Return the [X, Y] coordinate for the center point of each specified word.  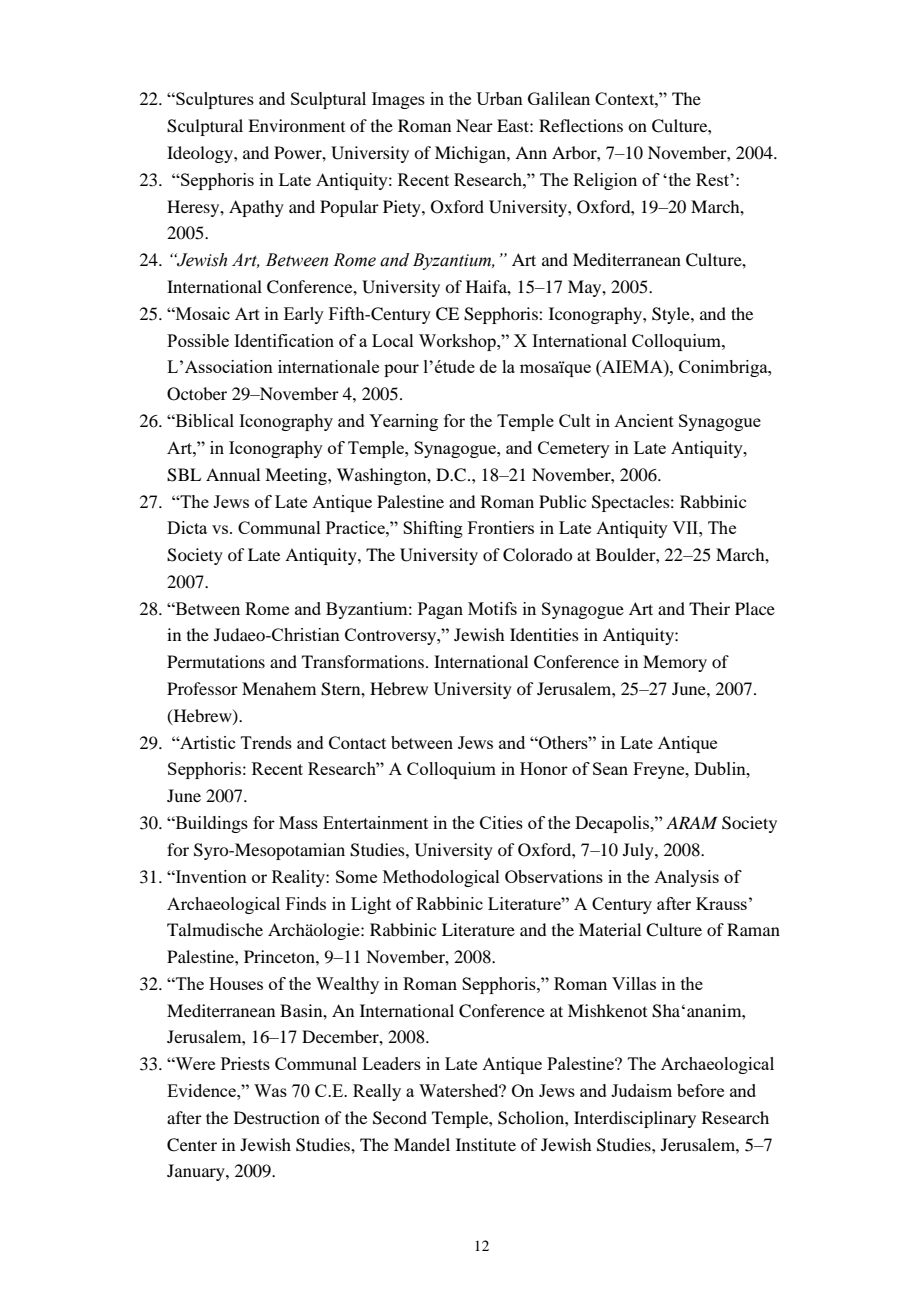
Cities [501, 822]
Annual [233, 474]
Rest [713, 179]
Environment [296, 125]
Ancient [644, 420]
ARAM [691, 822]
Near [474, 125]
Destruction [277, 1117]
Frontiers [501, 527]
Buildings [210, 824]
